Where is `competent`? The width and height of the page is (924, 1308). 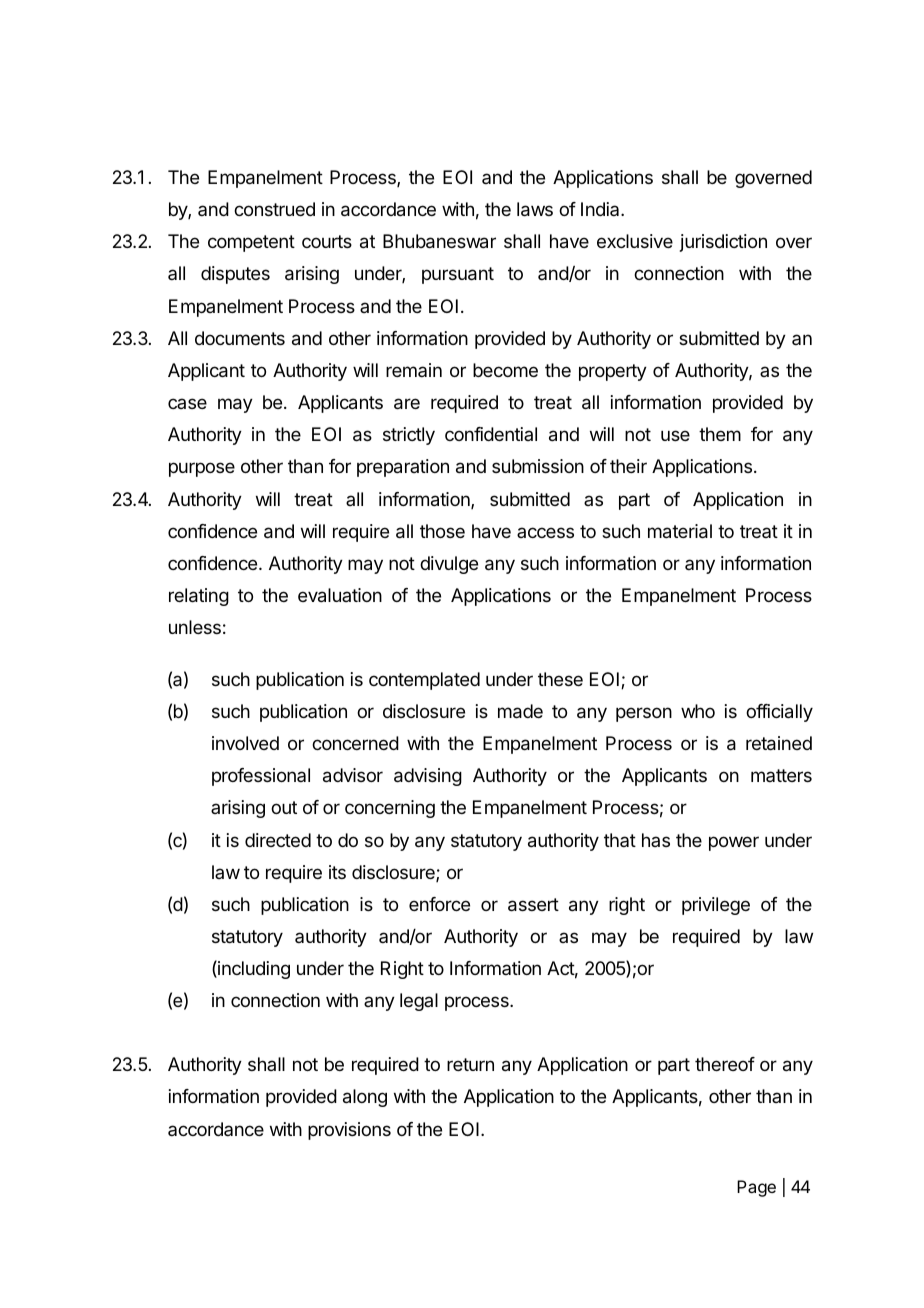 competent is located at coordinates (251, 243).
